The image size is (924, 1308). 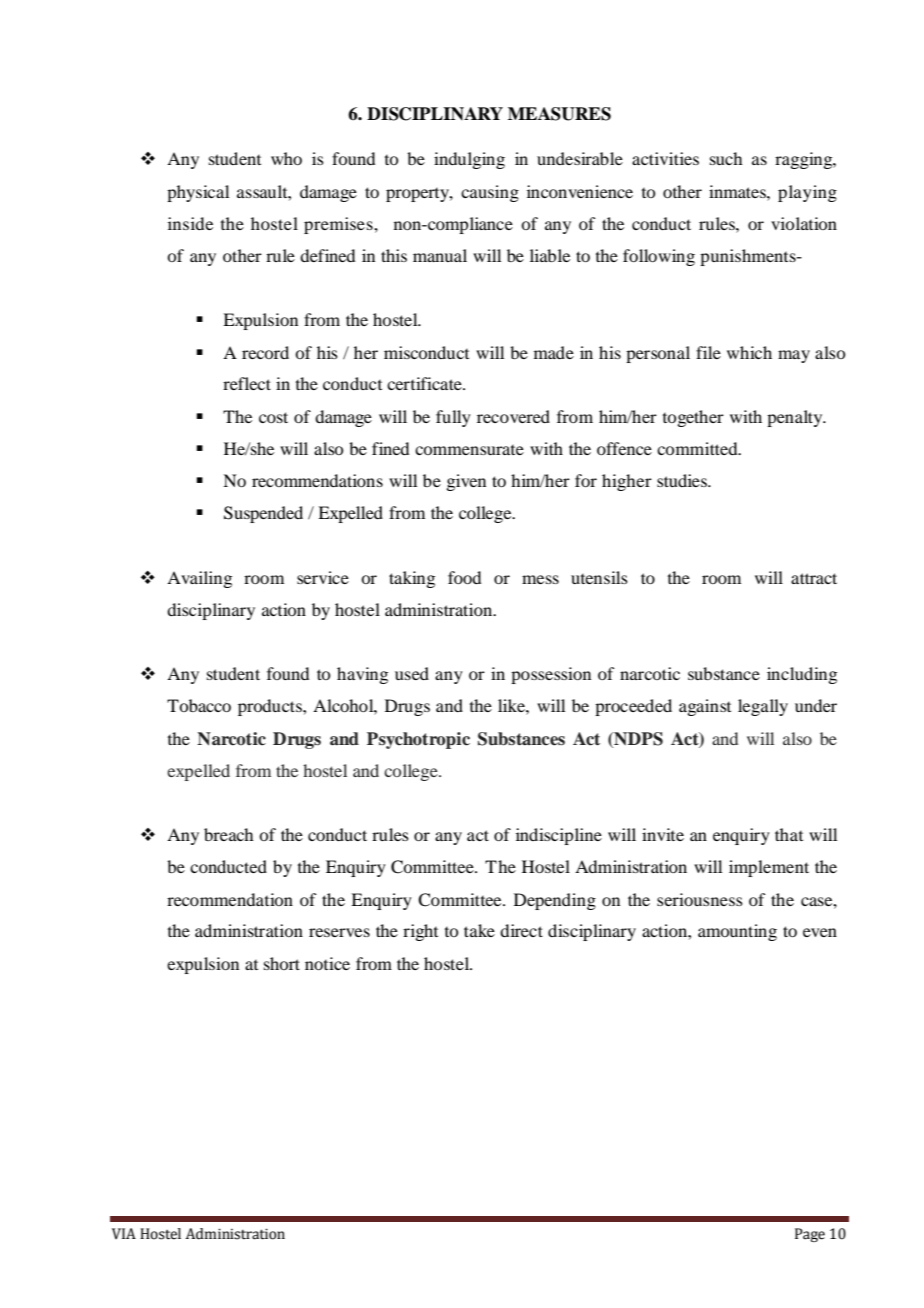 What do you see at coordinates (282, 963) in the screenshot?
I see `short` at bounding box center [282, 963].
